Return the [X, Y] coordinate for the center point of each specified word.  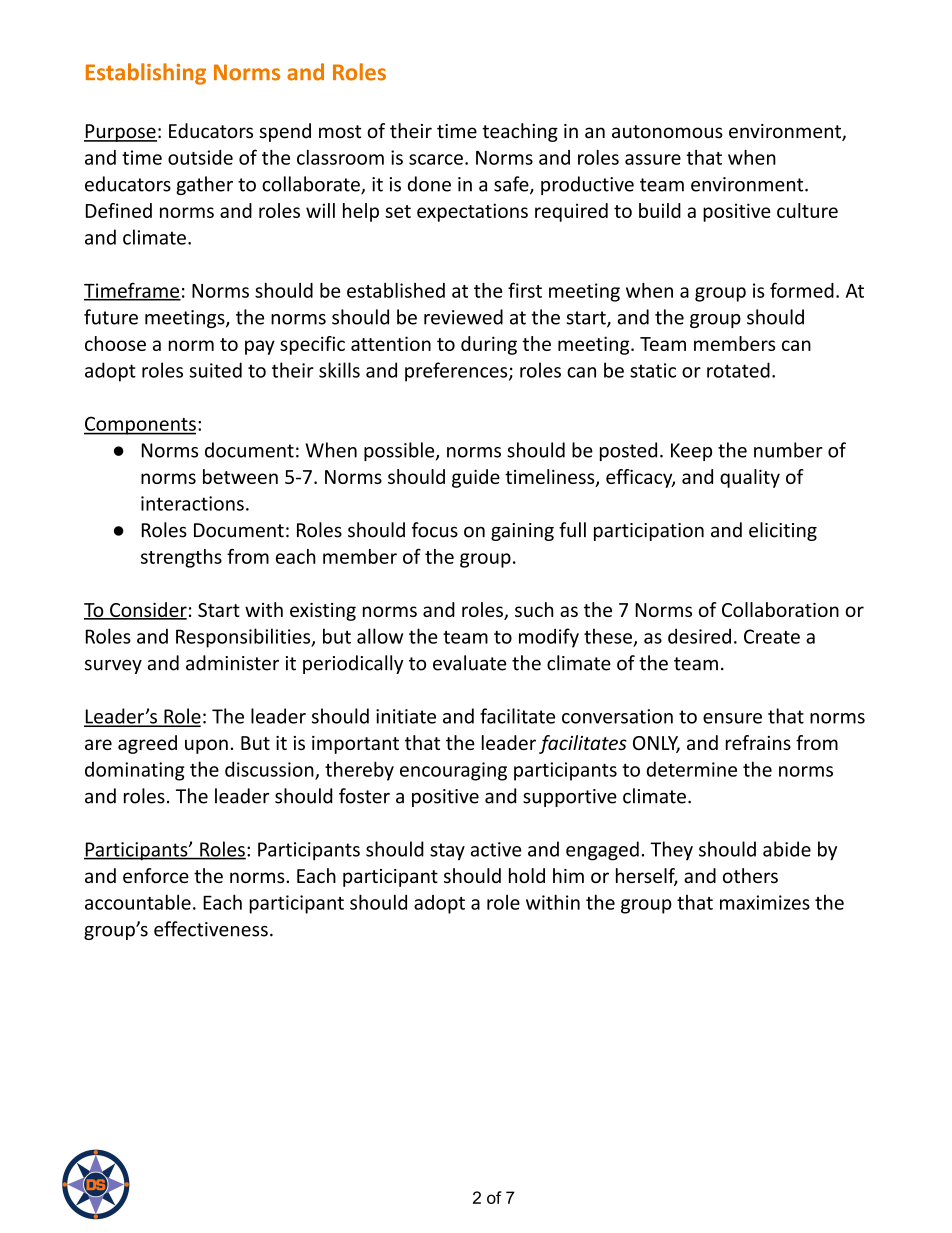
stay [447, 852]
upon [206, 746]
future [111, 317]
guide [476, 478]
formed [802, 290]
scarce [436, 159]
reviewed [463, 317]
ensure [732, 718]
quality [750, 478]
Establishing [146, 74]
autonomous [667, 132]
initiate [406, 716]
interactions [192, 503]
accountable [138, 902]
